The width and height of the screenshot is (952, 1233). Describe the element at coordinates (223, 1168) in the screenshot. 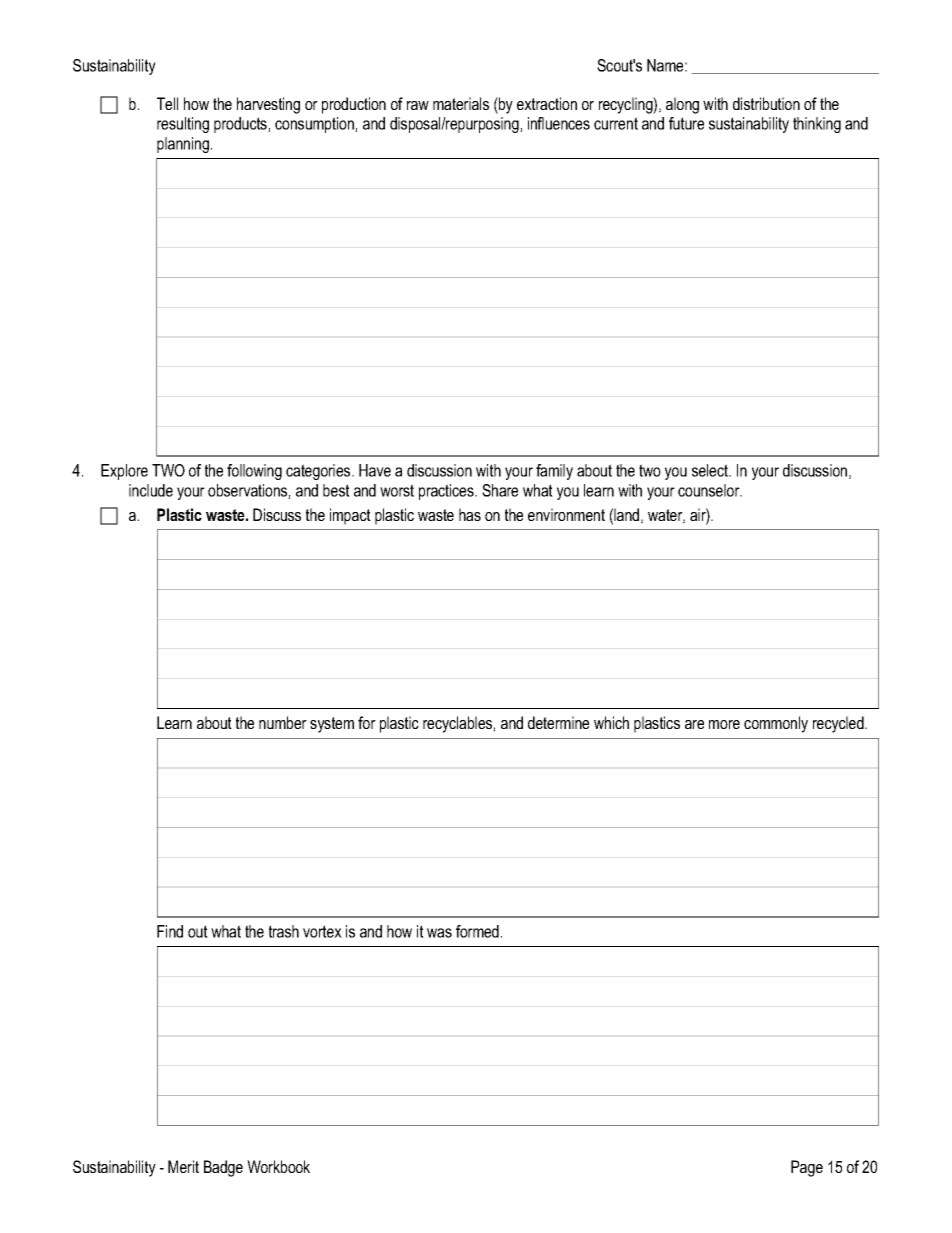

I see `Badge` at that location.
